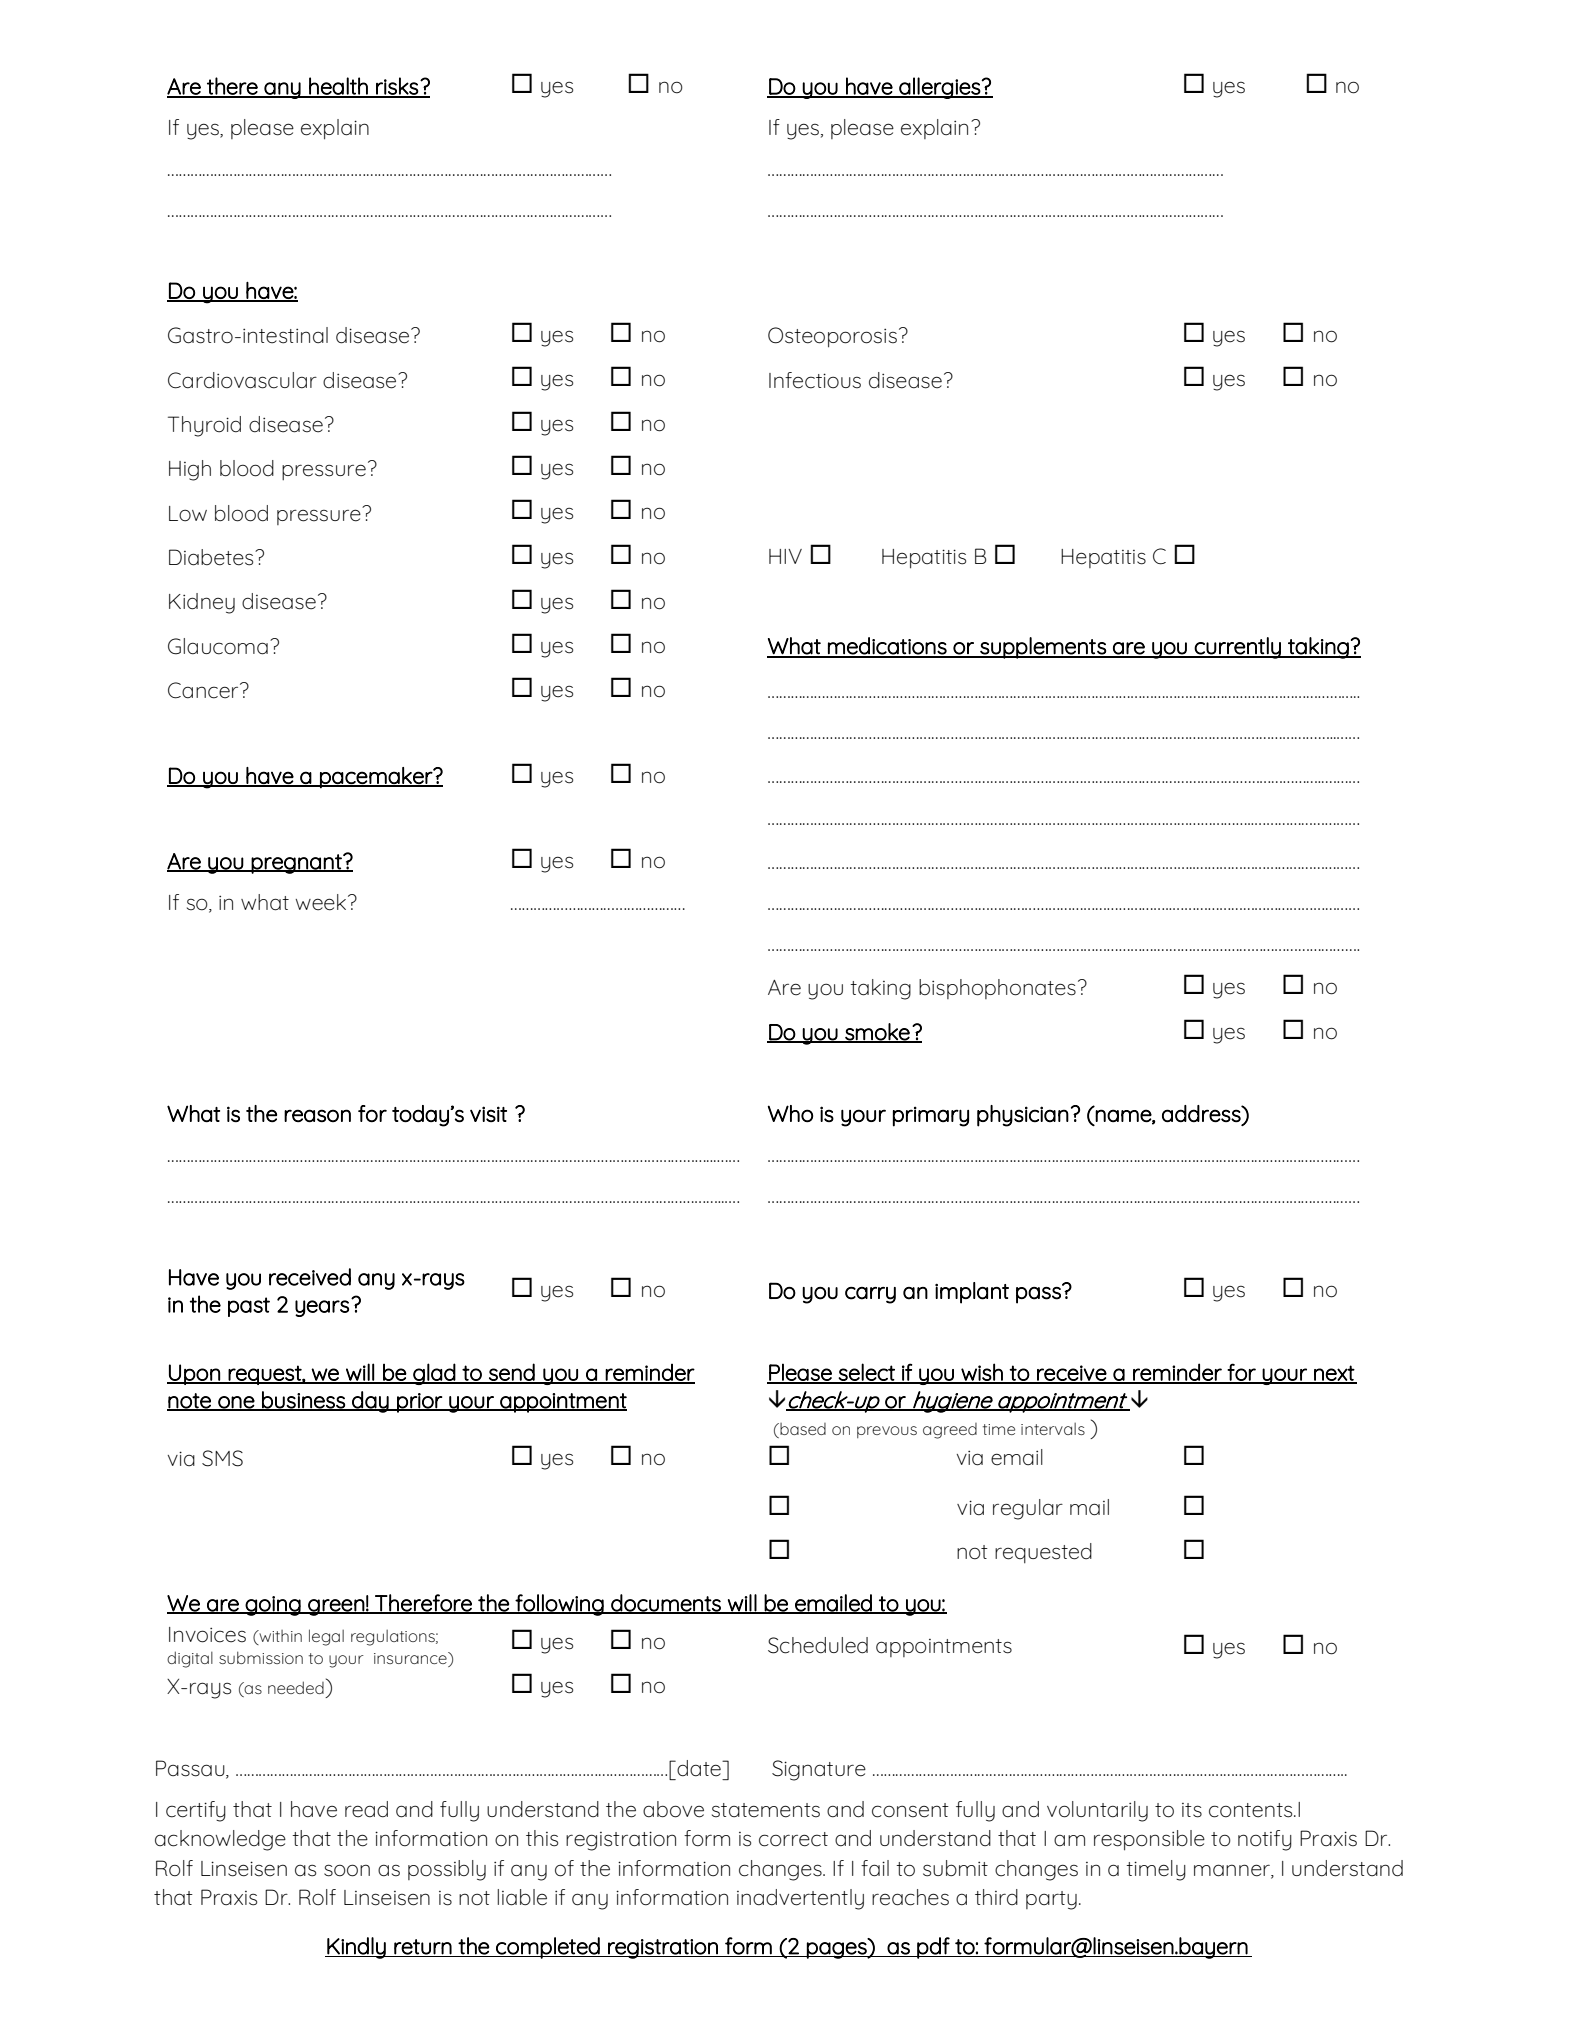 The image size is (1579, 2043). Describe the element at coordinates (347, 1870) in the screenshot. I see `soon` at that location.
